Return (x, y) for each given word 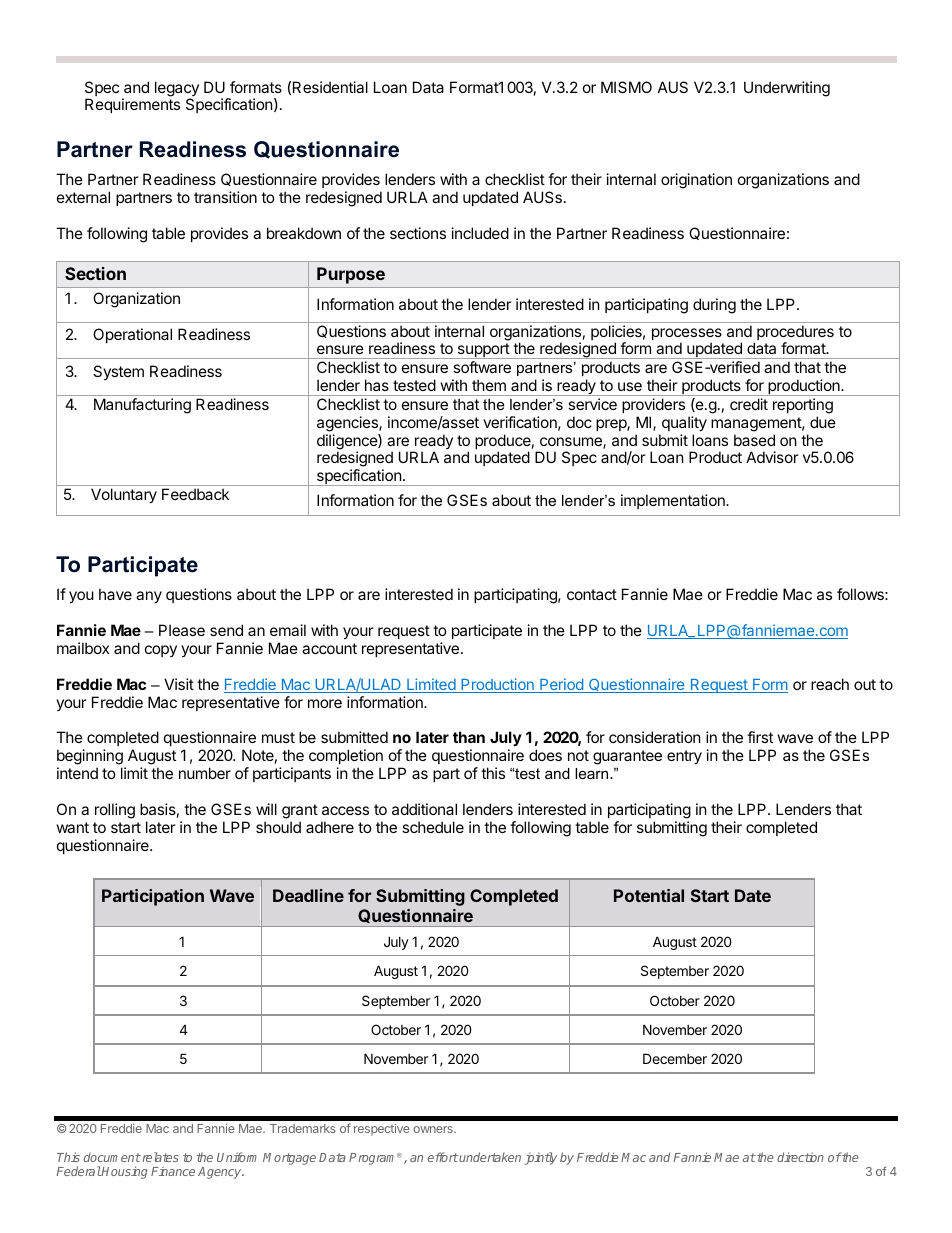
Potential (649, 895)
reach (830, 684)
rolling (115, 811)
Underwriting (787, 89)
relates (159, 1157)
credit (749, 404)
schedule (433, 827)
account (329, 648)
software (482, 367)
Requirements (132, 105)
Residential (330, 87)
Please (182, 630)
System (118, 372)
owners (434, 1129)
